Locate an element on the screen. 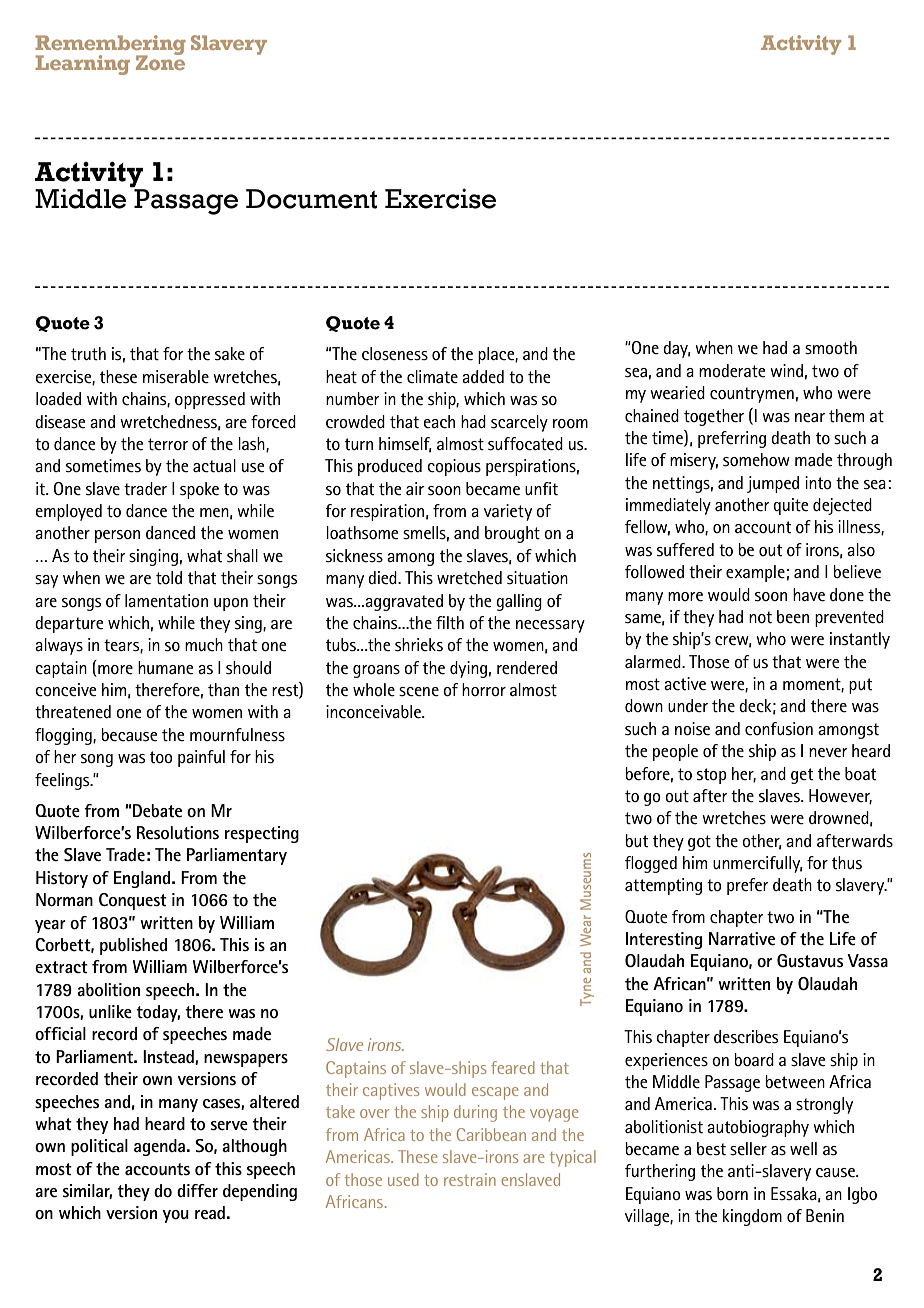  used is located at coordinates (403, 1179).
